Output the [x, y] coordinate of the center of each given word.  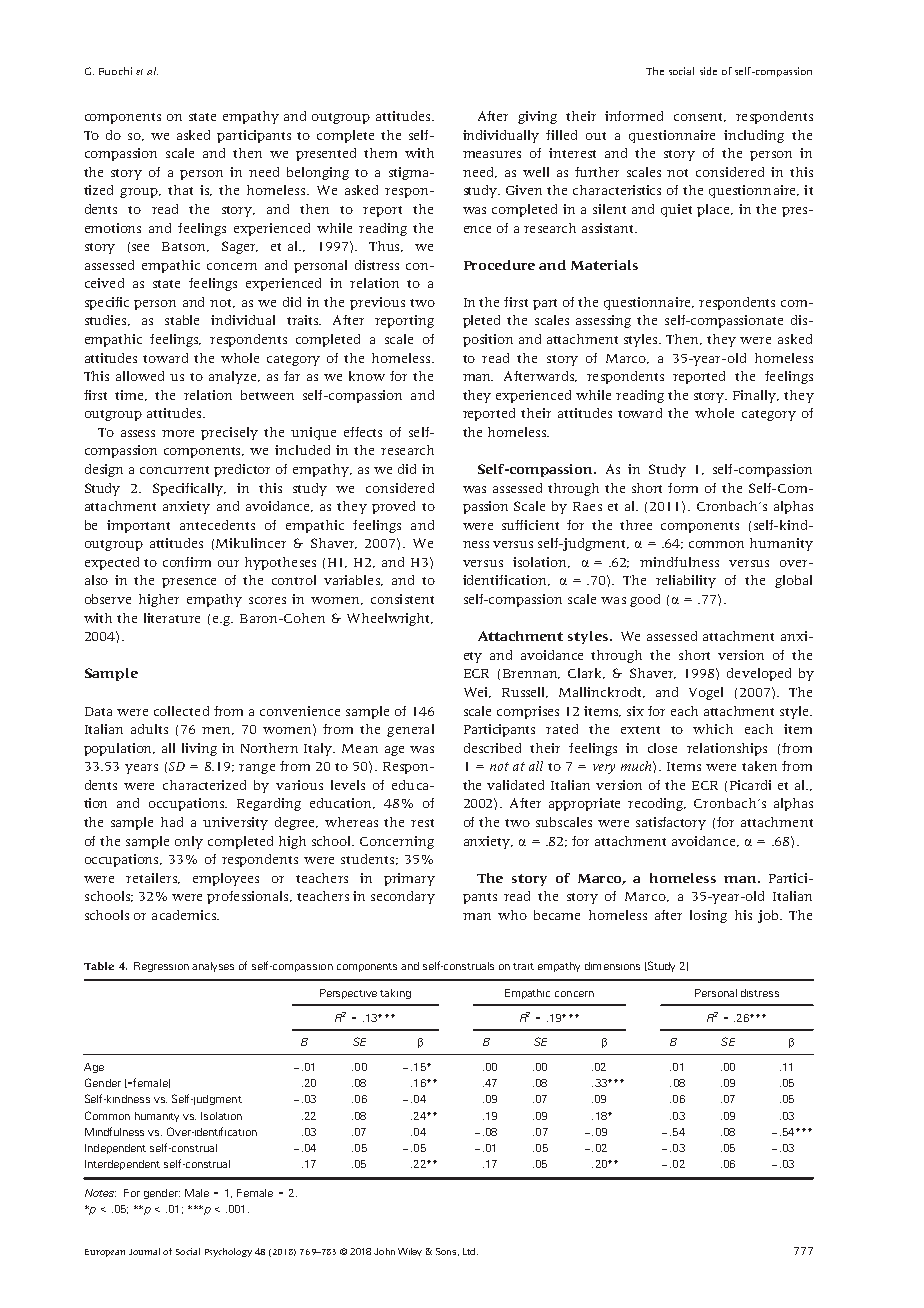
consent [699, 117]
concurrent [174, 470]
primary [409, 879]
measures [492, 154]
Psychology [228, 1252]
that [180, 190]
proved [393, 507]
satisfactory [671, 823]
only [189, 842]
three [636, 525]
